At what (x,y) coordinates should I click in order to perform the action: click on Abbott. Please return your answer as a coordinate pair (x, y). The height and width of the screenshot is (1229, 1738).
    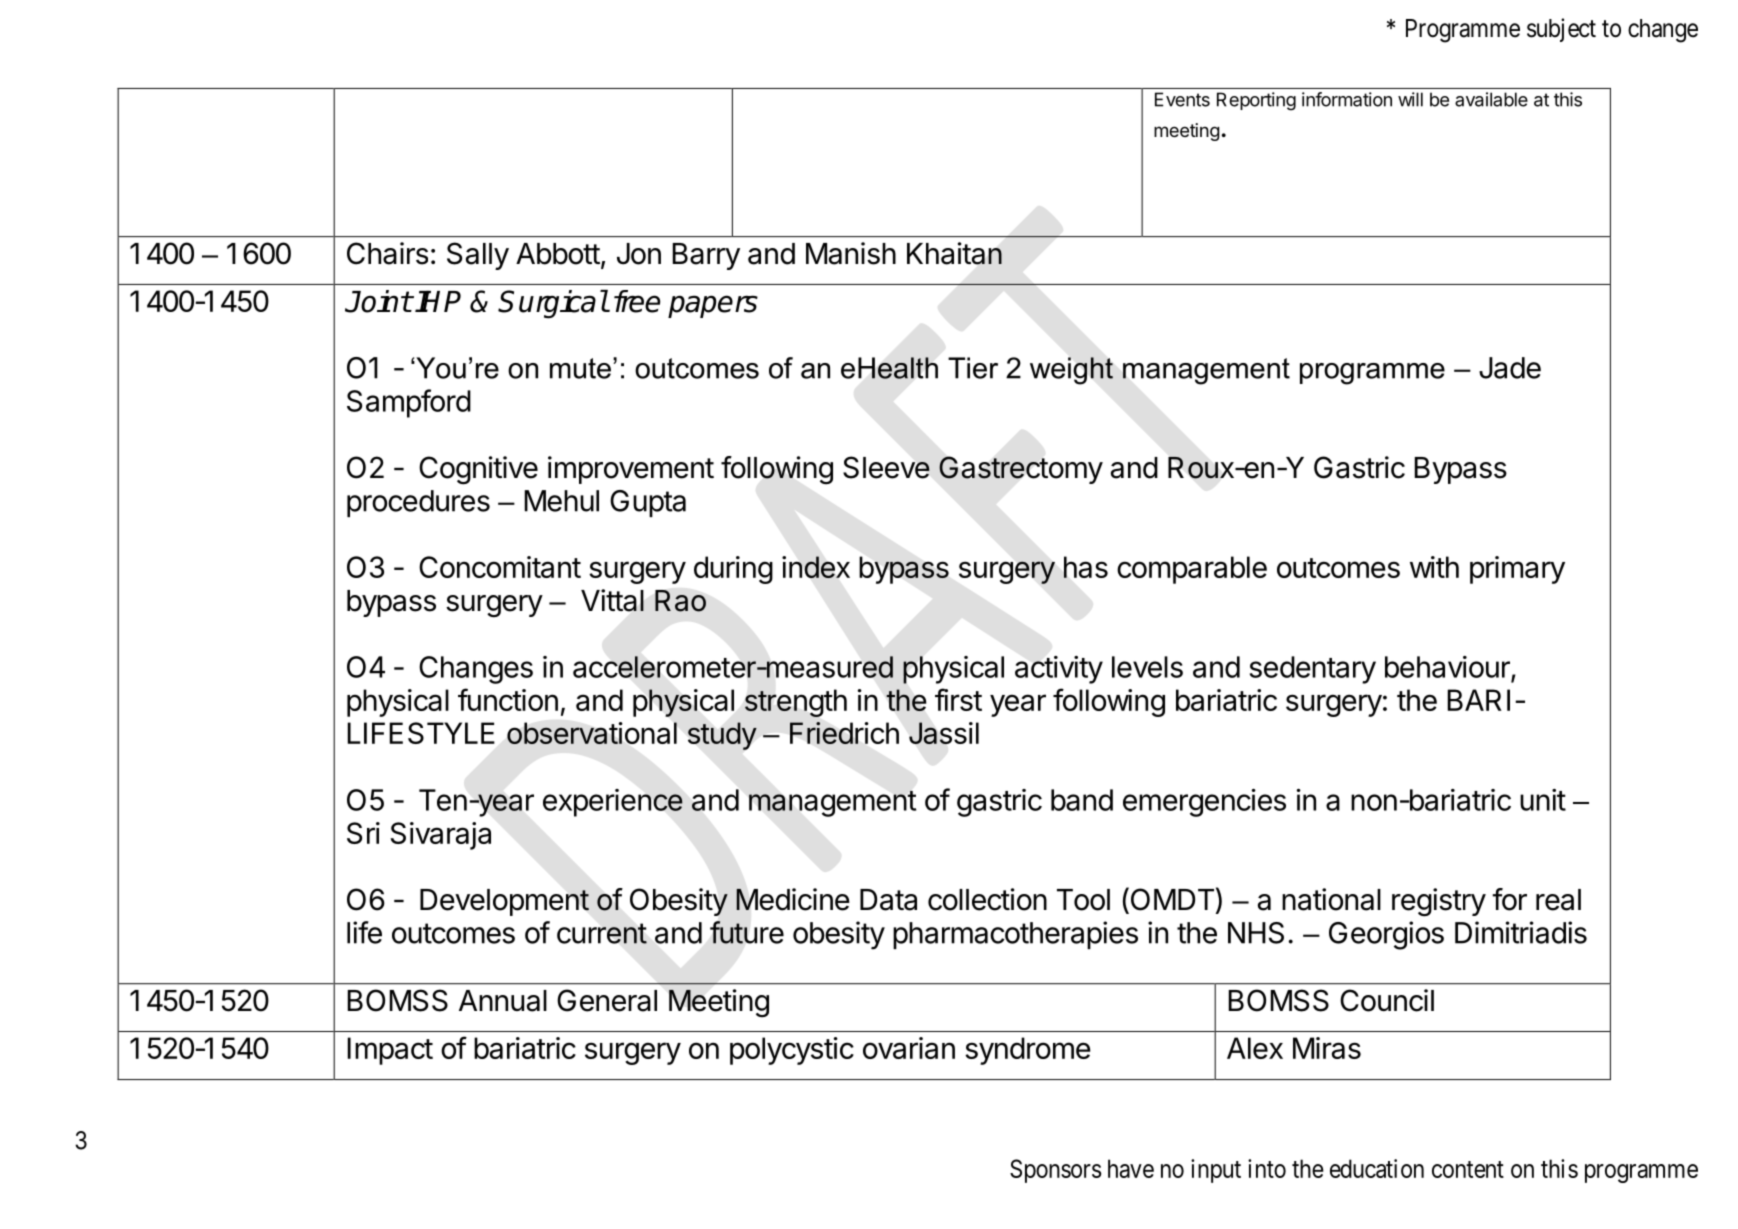
    Looking at the image, I should click on (558, 254).
